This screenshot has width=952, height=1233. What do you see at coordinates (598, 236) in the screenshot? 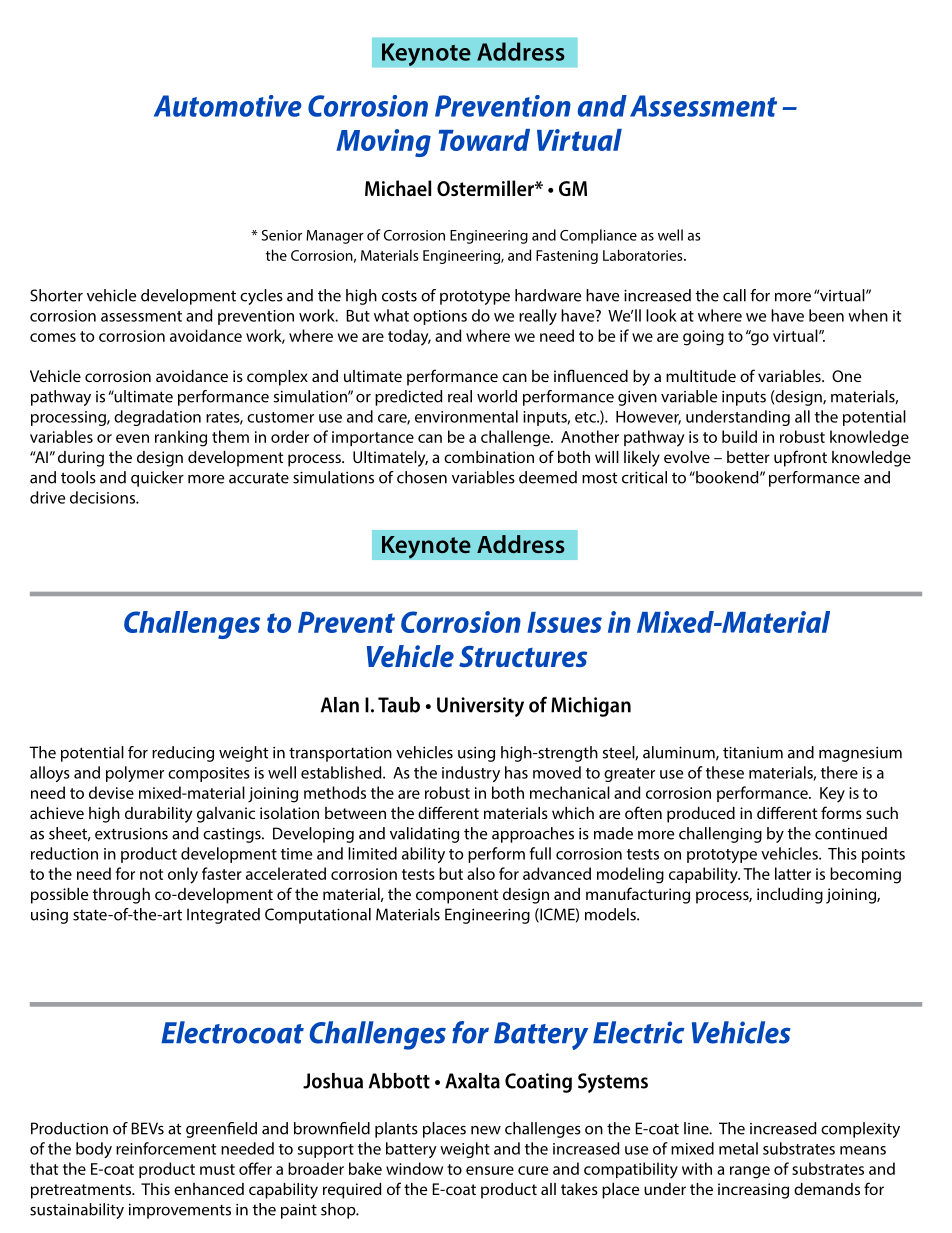
I see `Compliance` at bounding box center [598, 236].
